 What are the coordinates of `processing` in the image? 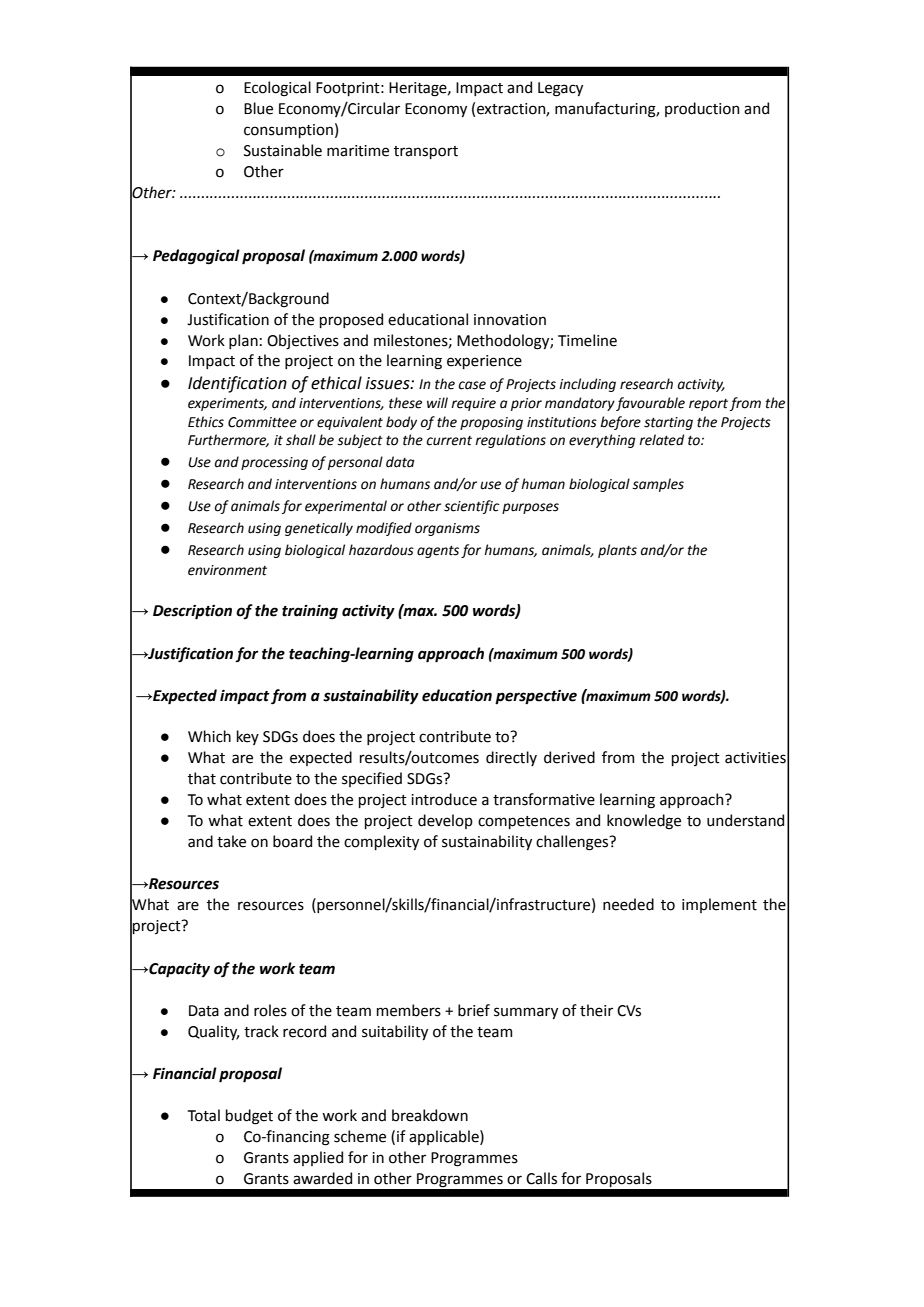 It's located at (274, 463).
